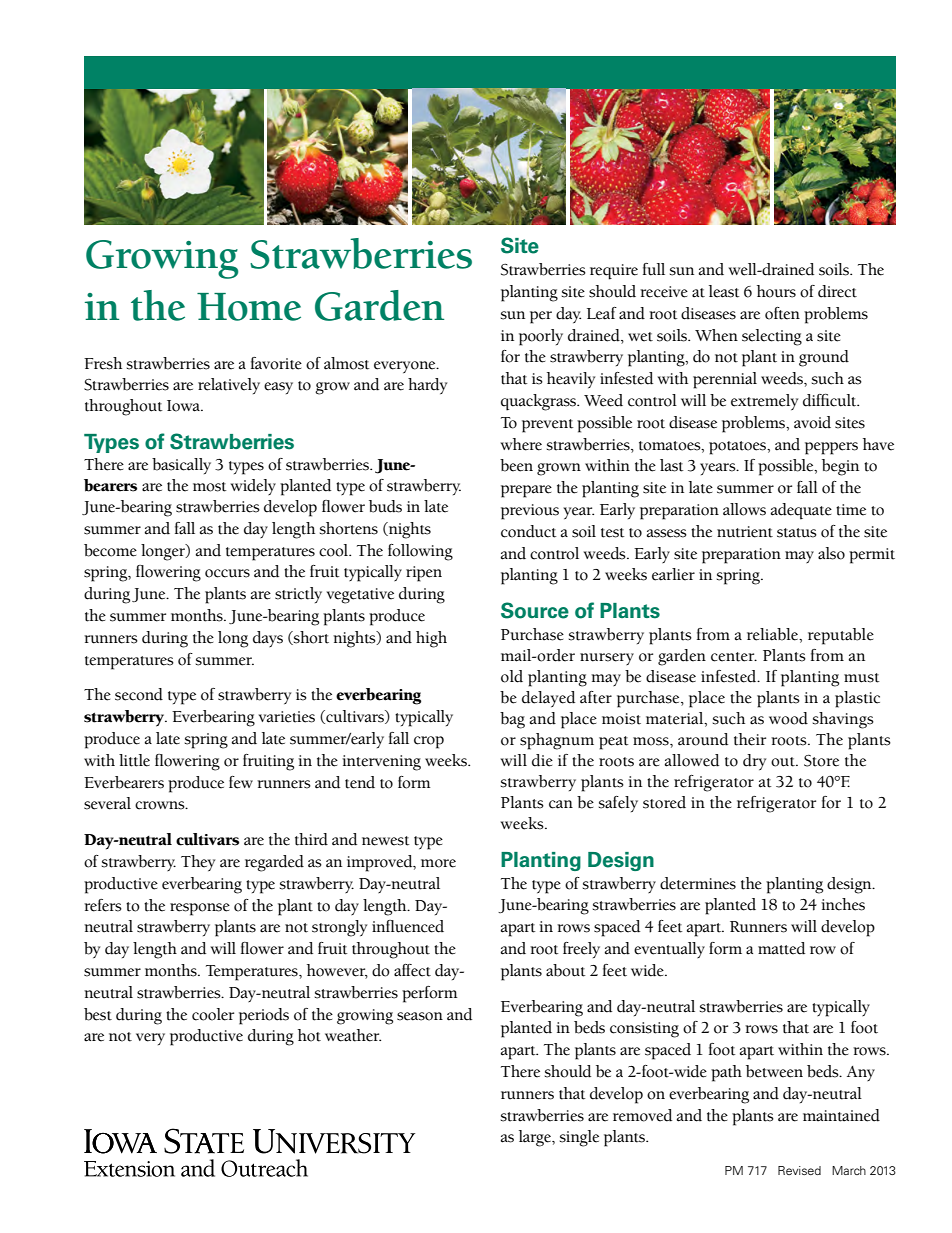 The image size is (952, 1233). What do you see at coordinates (139, 694) in the document?
I see `second` at bounding box center [139, 694].
